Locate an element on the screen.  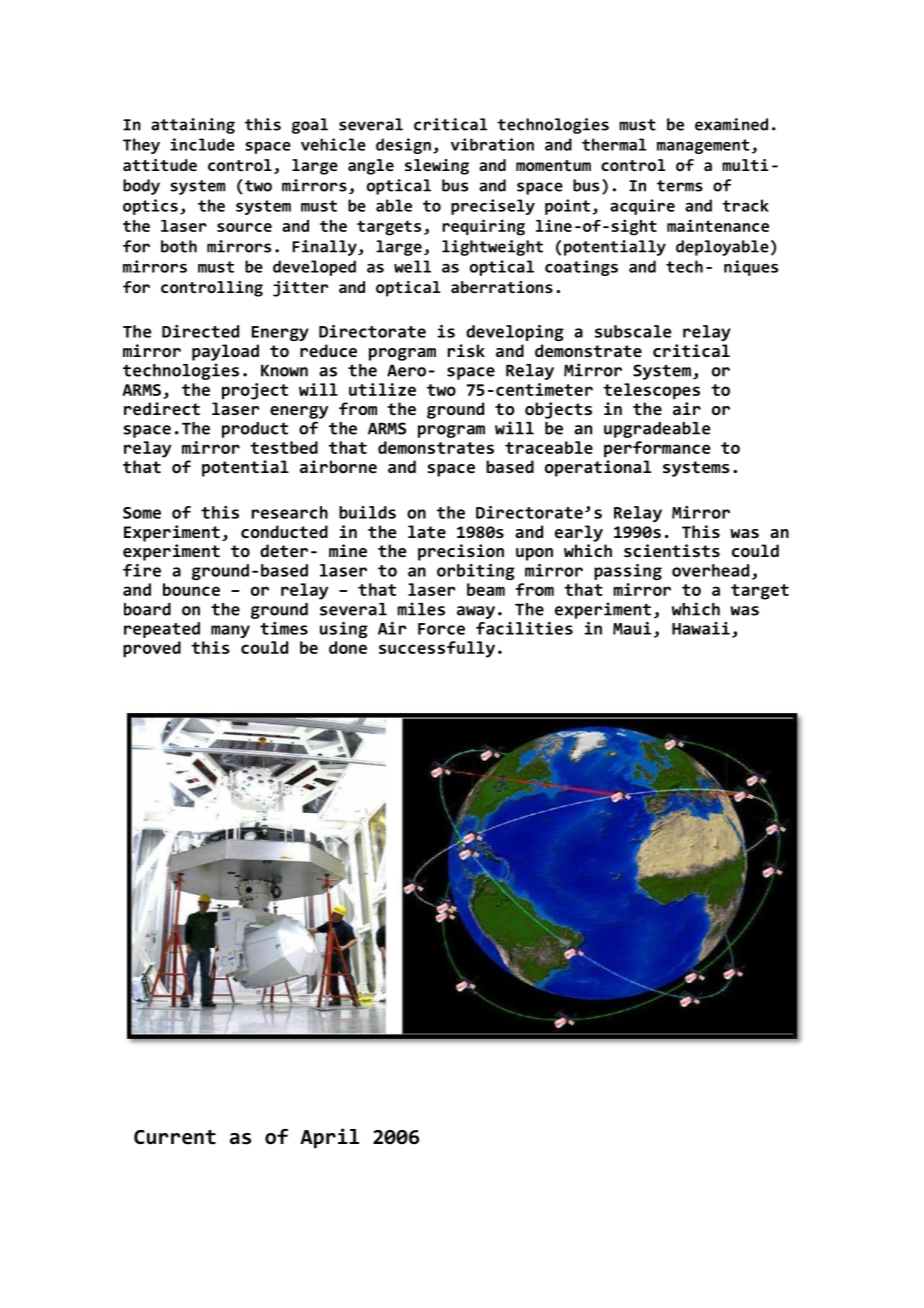
slewing is located at coordinates (437, 167).
